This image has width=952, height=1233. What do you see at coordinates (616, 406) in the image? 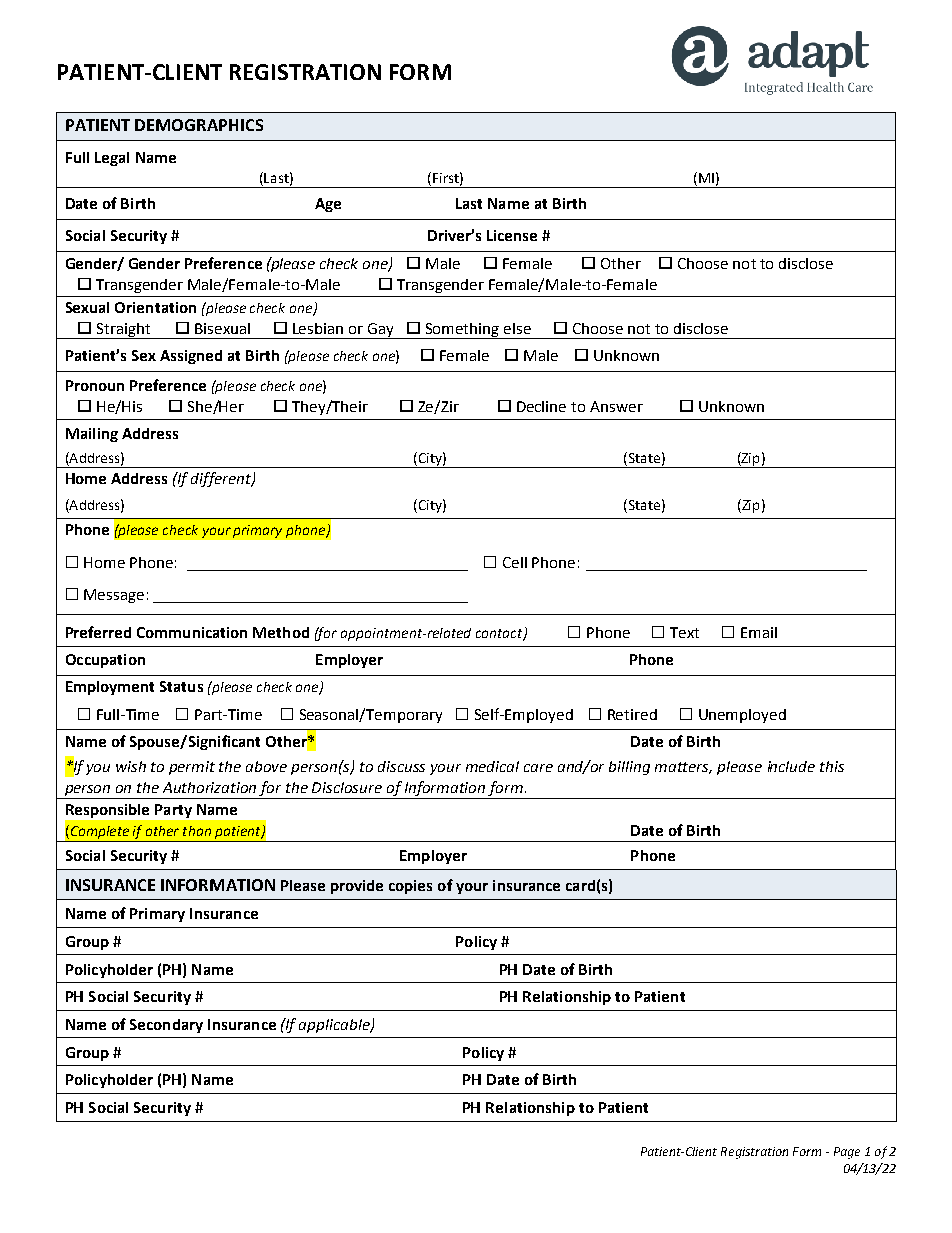
I see `Answer` at bounding box center [616, 406].
